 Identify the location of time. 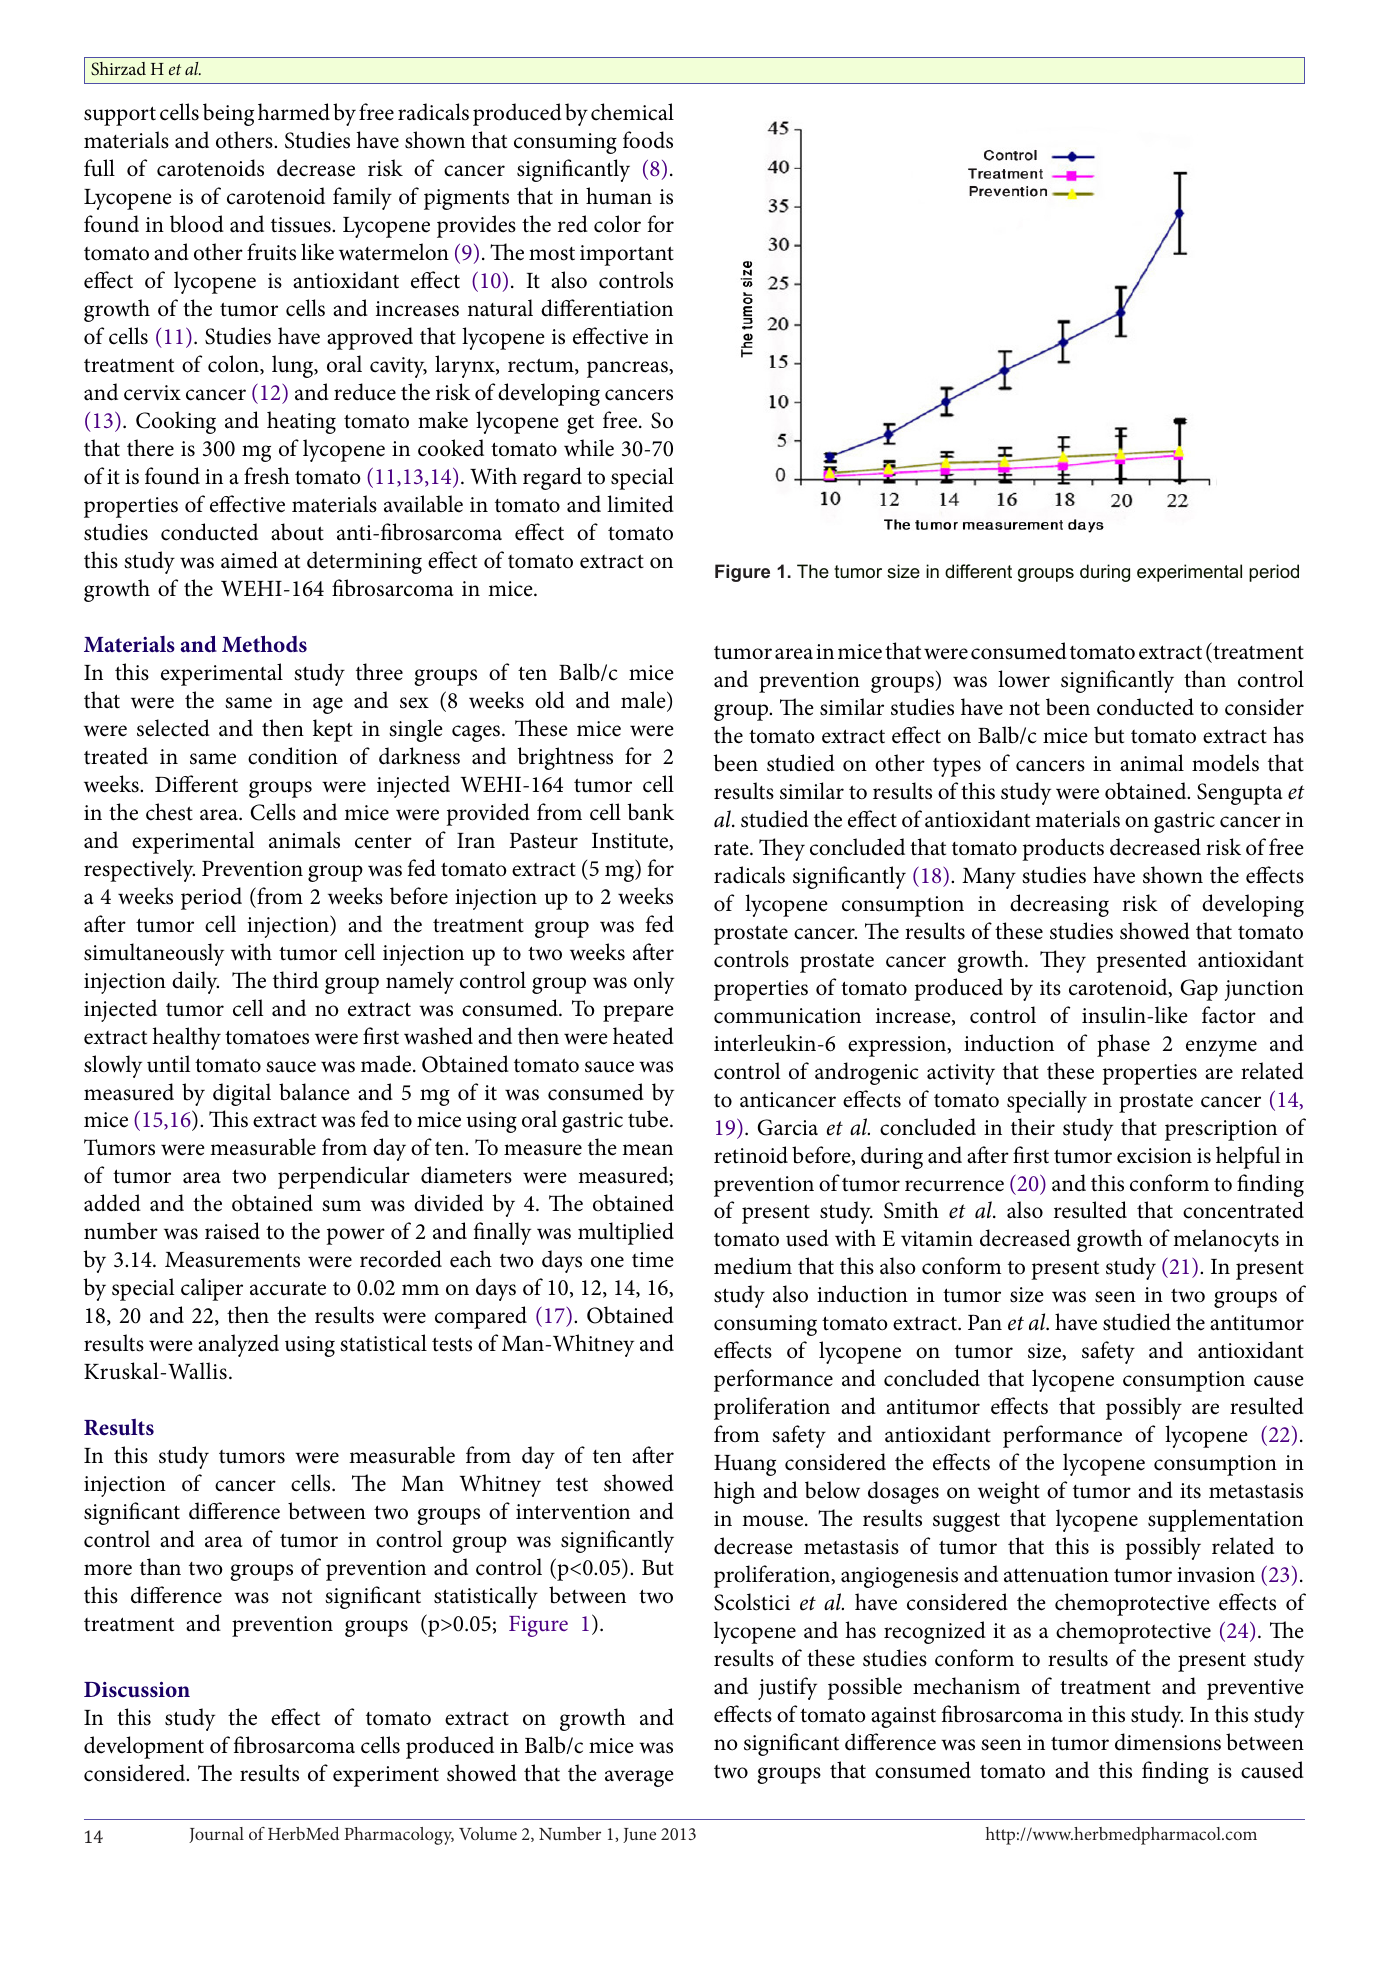
(653, 1260).
